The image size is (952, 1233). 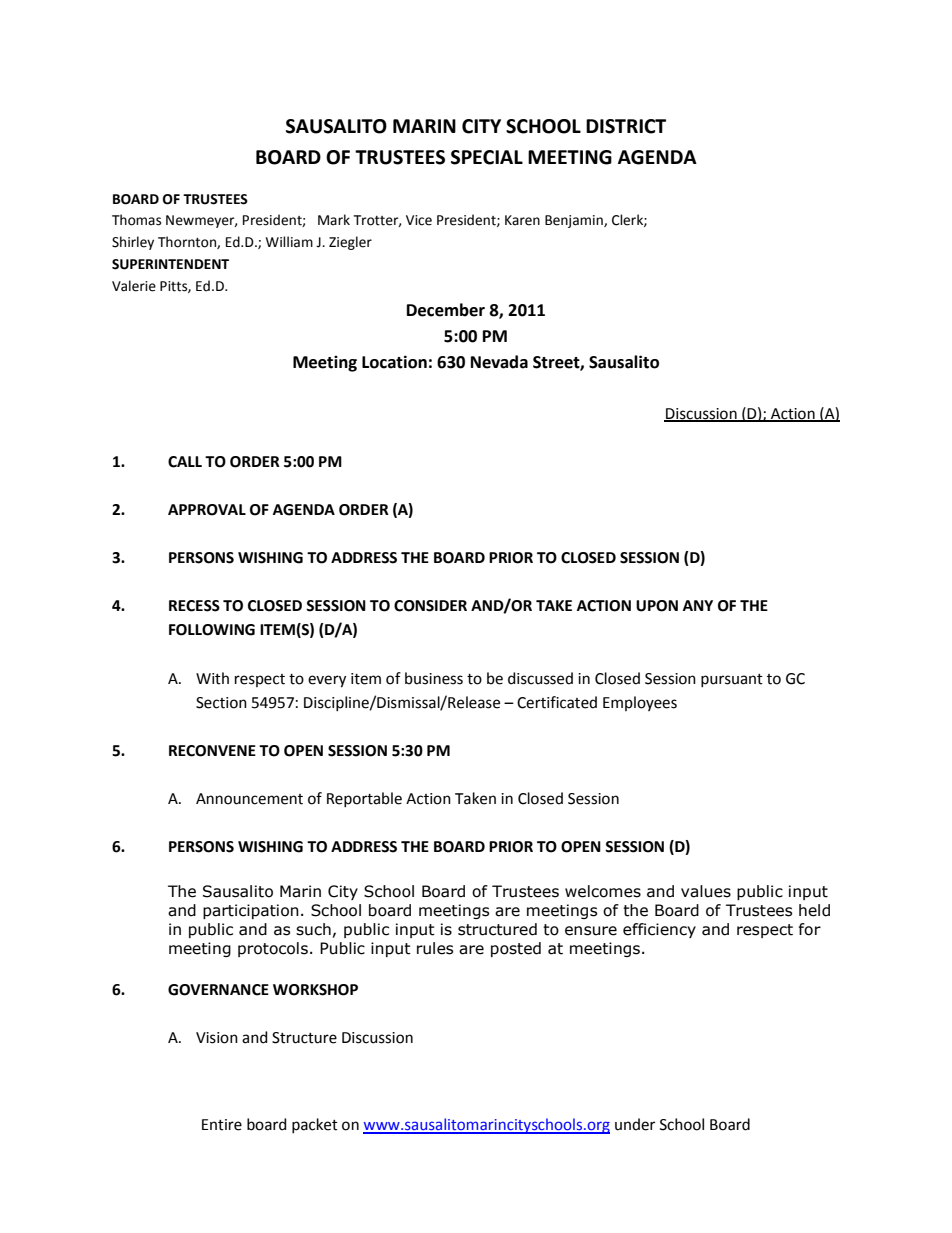 What do you see at coordinates (499, 362) in the image?
I see `Nevada` at bounding box center [499, 362].
